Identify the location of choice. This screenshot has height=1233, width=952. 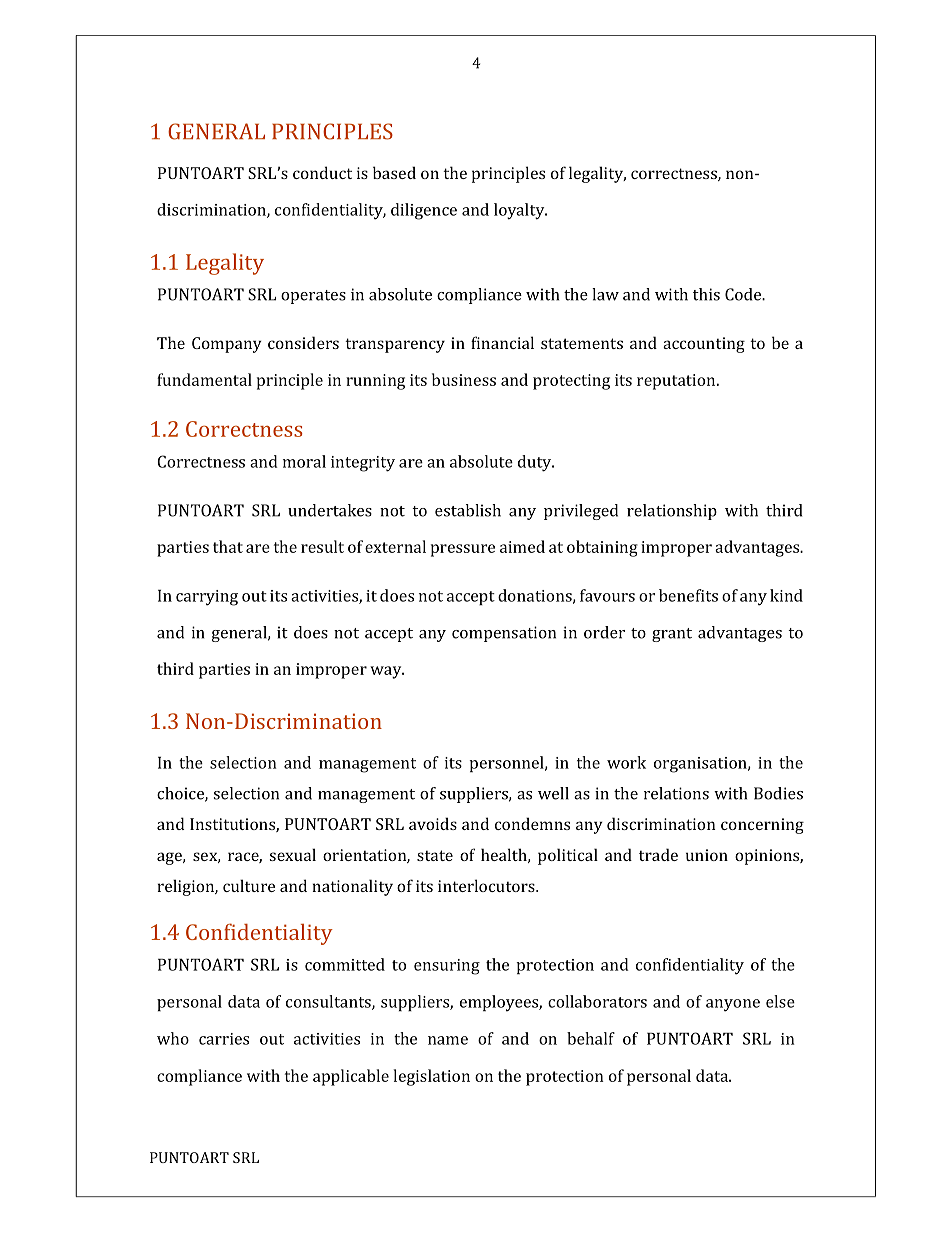
(181, 794).
